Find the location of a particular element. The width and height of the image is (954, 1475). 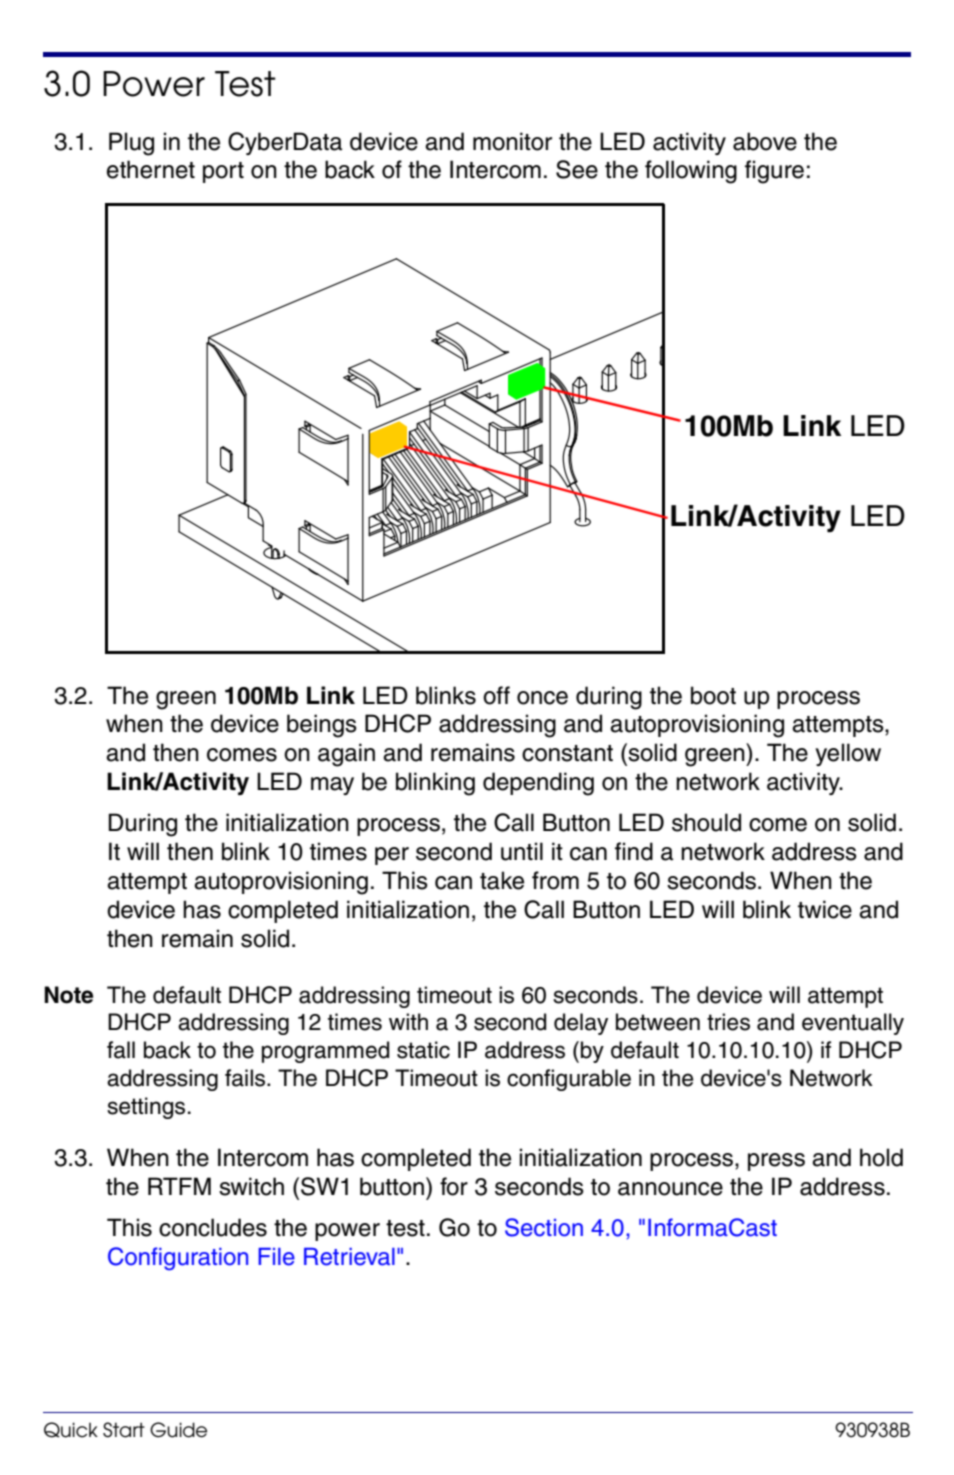

tries is located at coordinates (728, 1022).
